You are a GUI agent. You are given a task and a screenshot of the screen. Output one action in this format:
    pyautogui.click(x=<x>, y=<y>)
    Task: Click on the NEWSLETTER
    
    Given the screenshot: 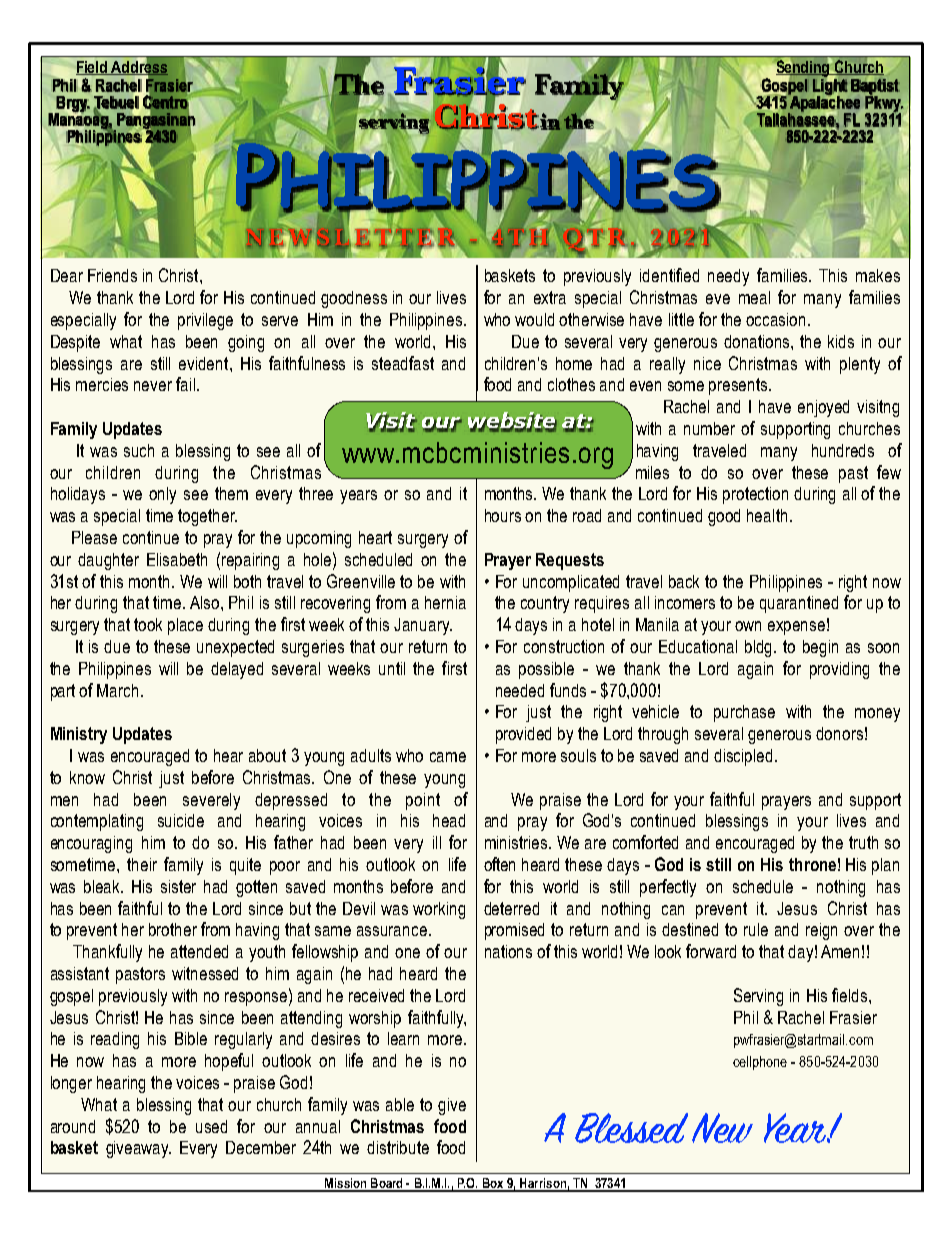 What is the action you would take?
    pyautogui.click(x=351, y=237)
